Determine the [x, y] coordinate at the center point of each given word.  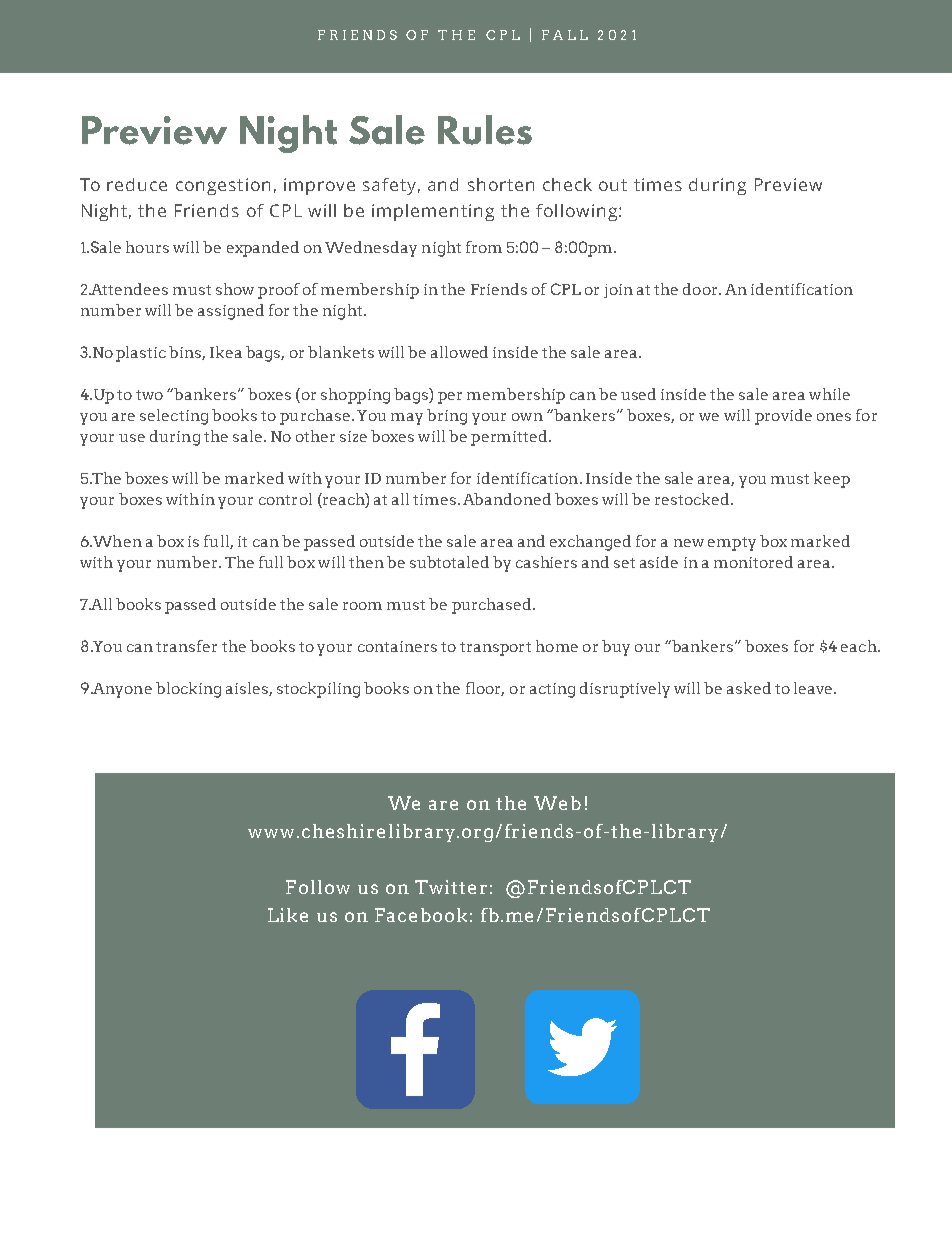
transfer [186, 646]
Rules [485, 130]
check [567, 184]
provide [783, 417]
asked [749, 688]
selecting [174, 417]
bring [447, 417]
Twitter [451, 887]
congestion [223, 186]
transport [495, 649]
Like [288, 915]
